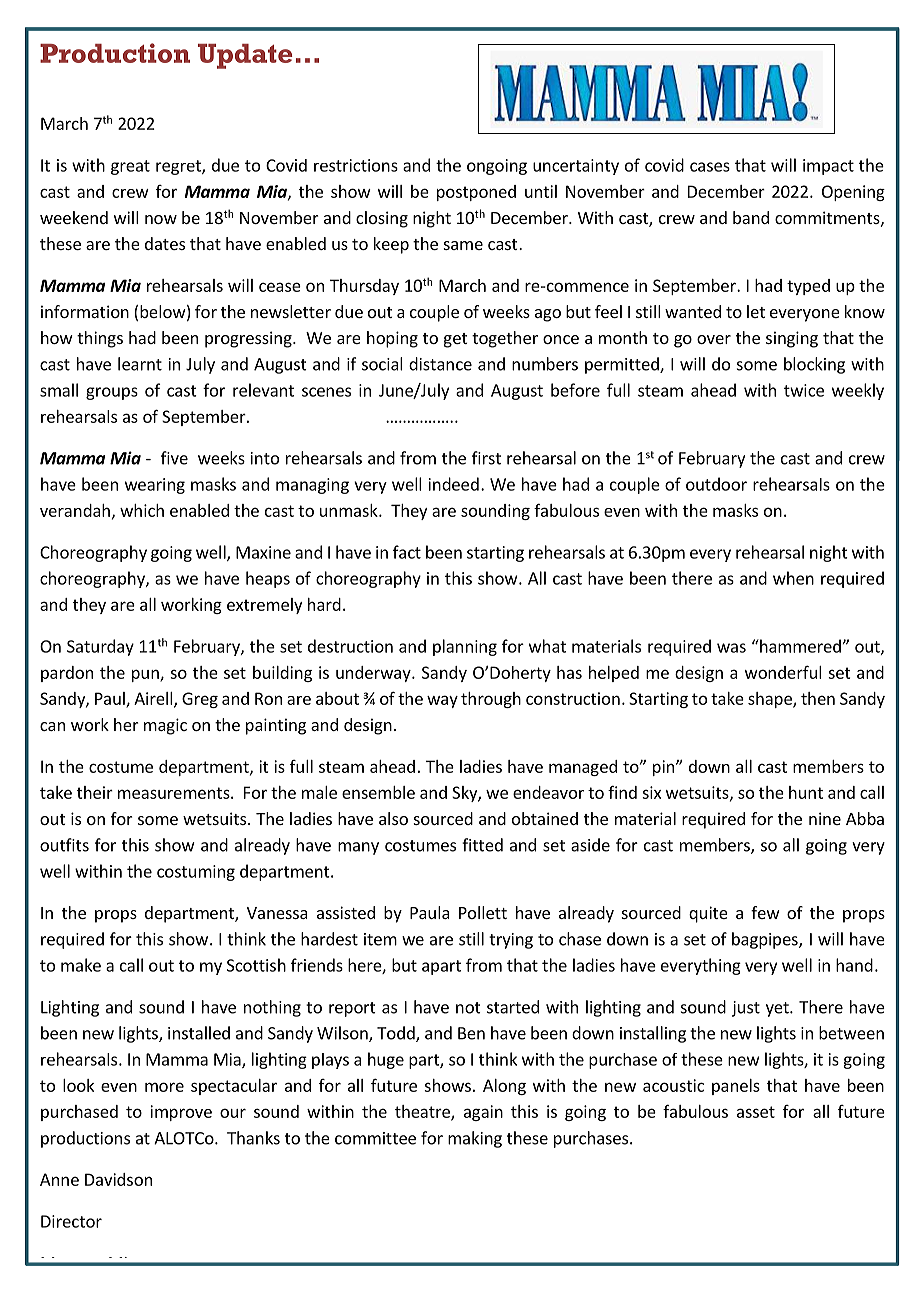  I want to click on postponed, so click(476, 193).
